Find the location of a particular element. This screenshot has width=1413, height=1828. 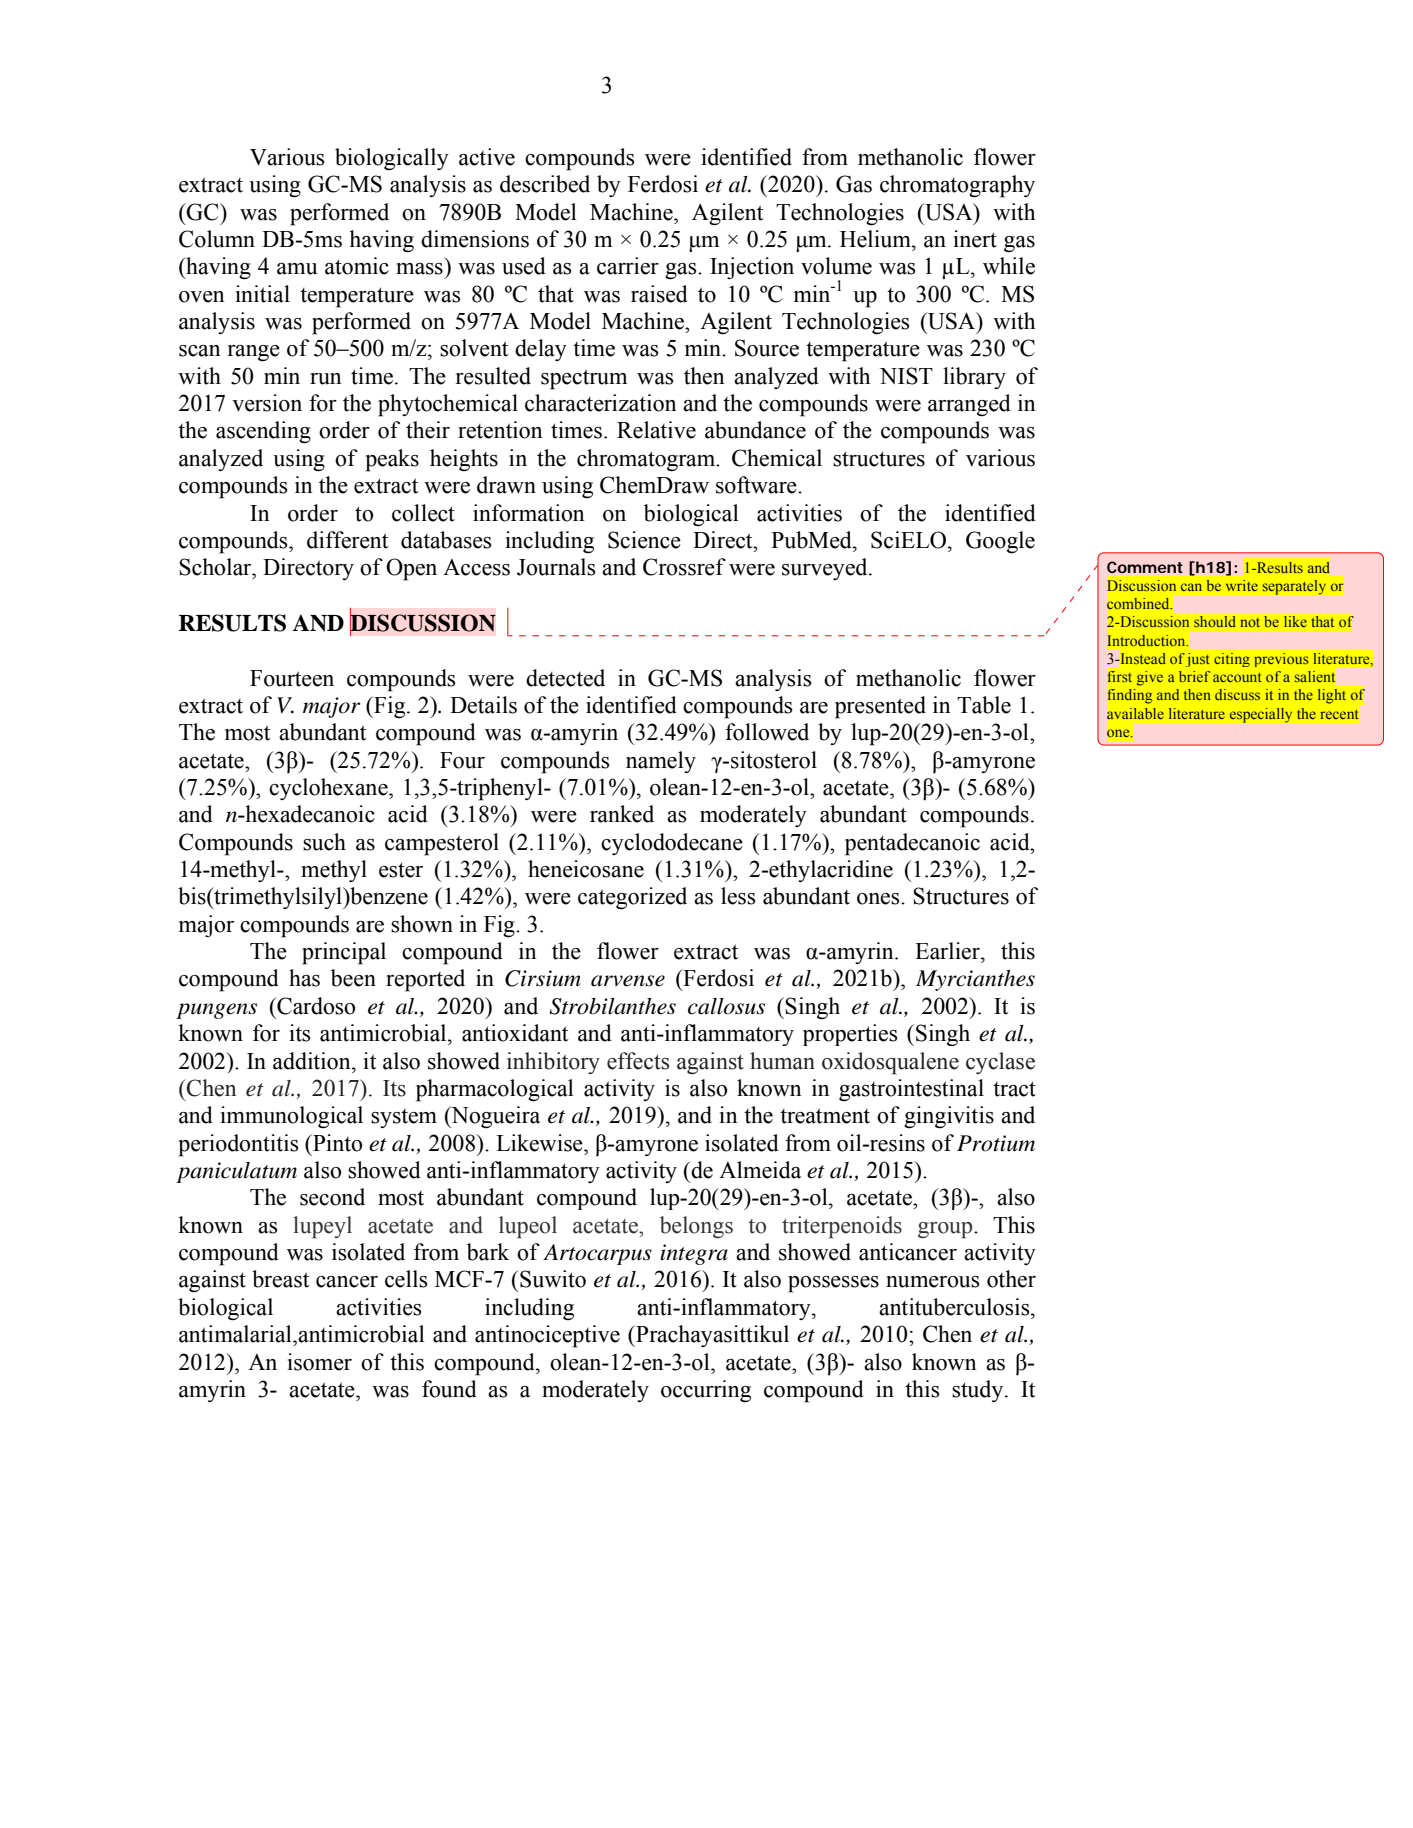

different is located at coordinates (347, 540).
